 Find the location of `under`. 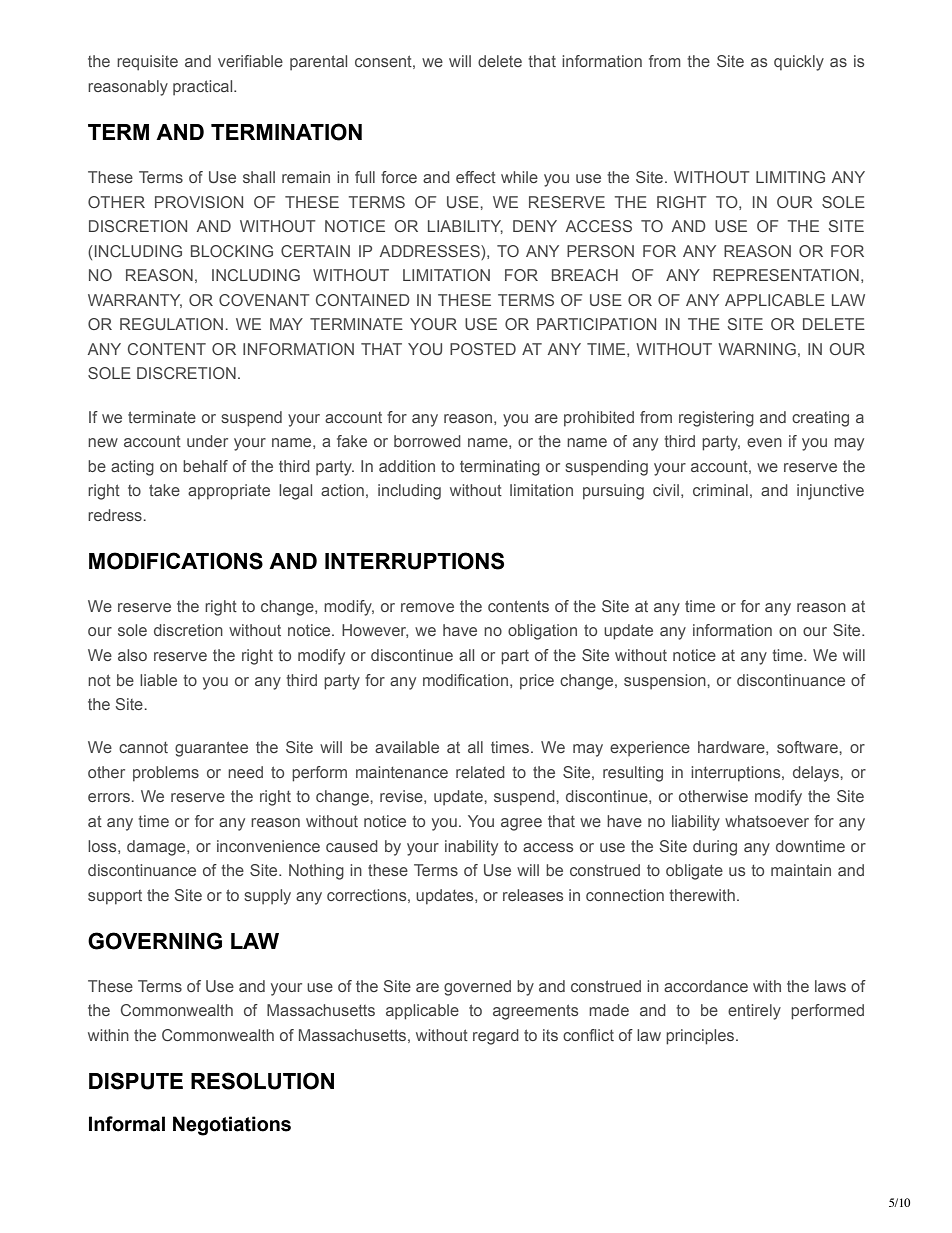

under is located at coordinates (207, 441).
